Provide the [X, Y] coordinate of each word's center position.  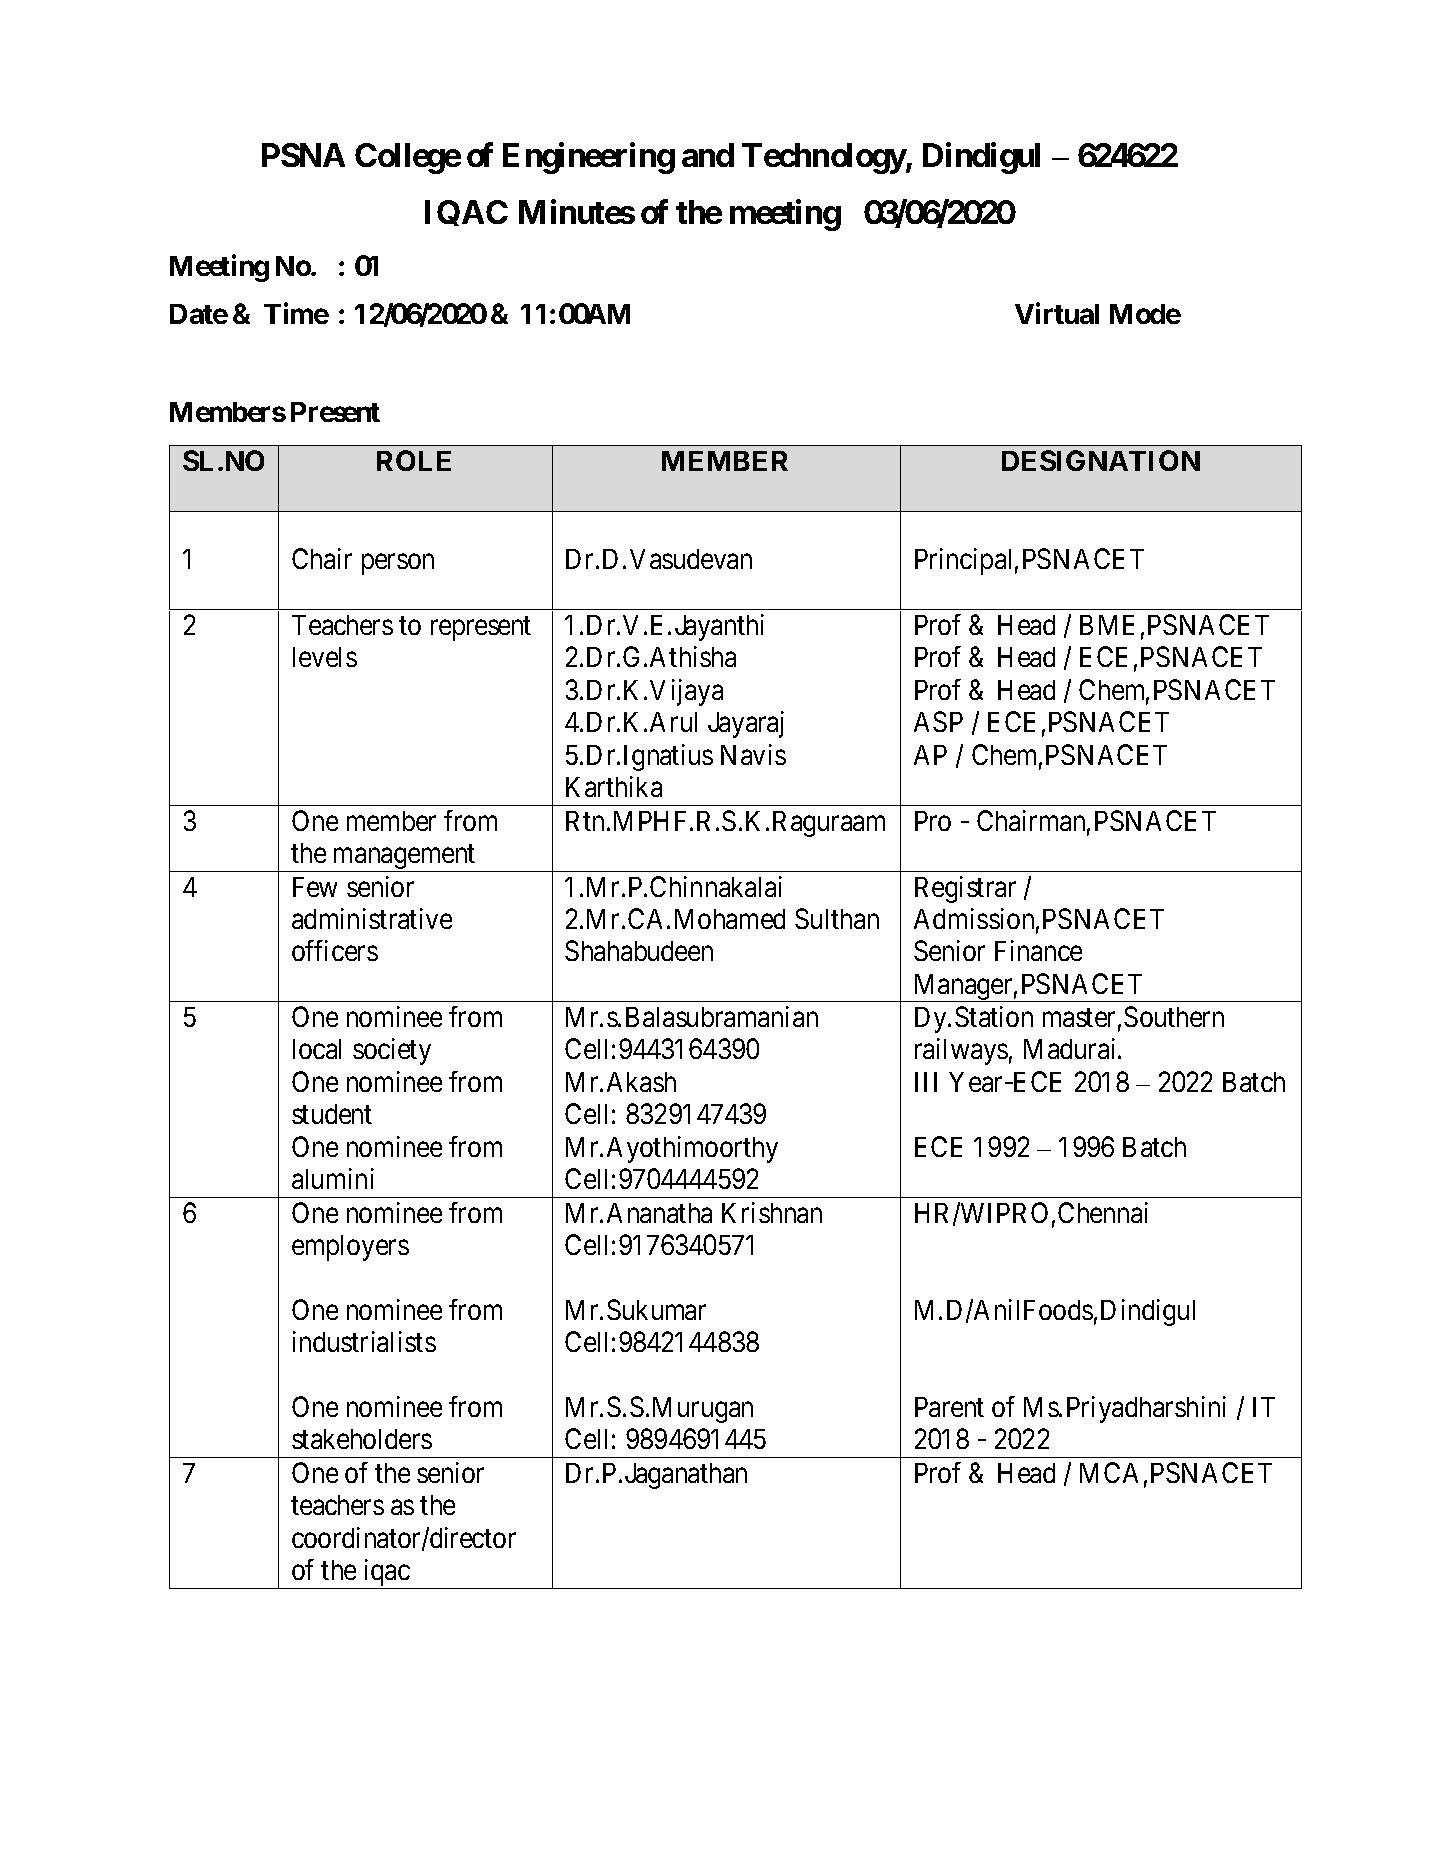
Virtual [1057, 313]
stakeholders [362, 1439]
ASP [938, 721]
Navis [753, 754]
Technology [824, 158]
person [398, 565]
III [926, 1082]
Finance [1038, 950]
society [392, 1051]
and [708, 155]
